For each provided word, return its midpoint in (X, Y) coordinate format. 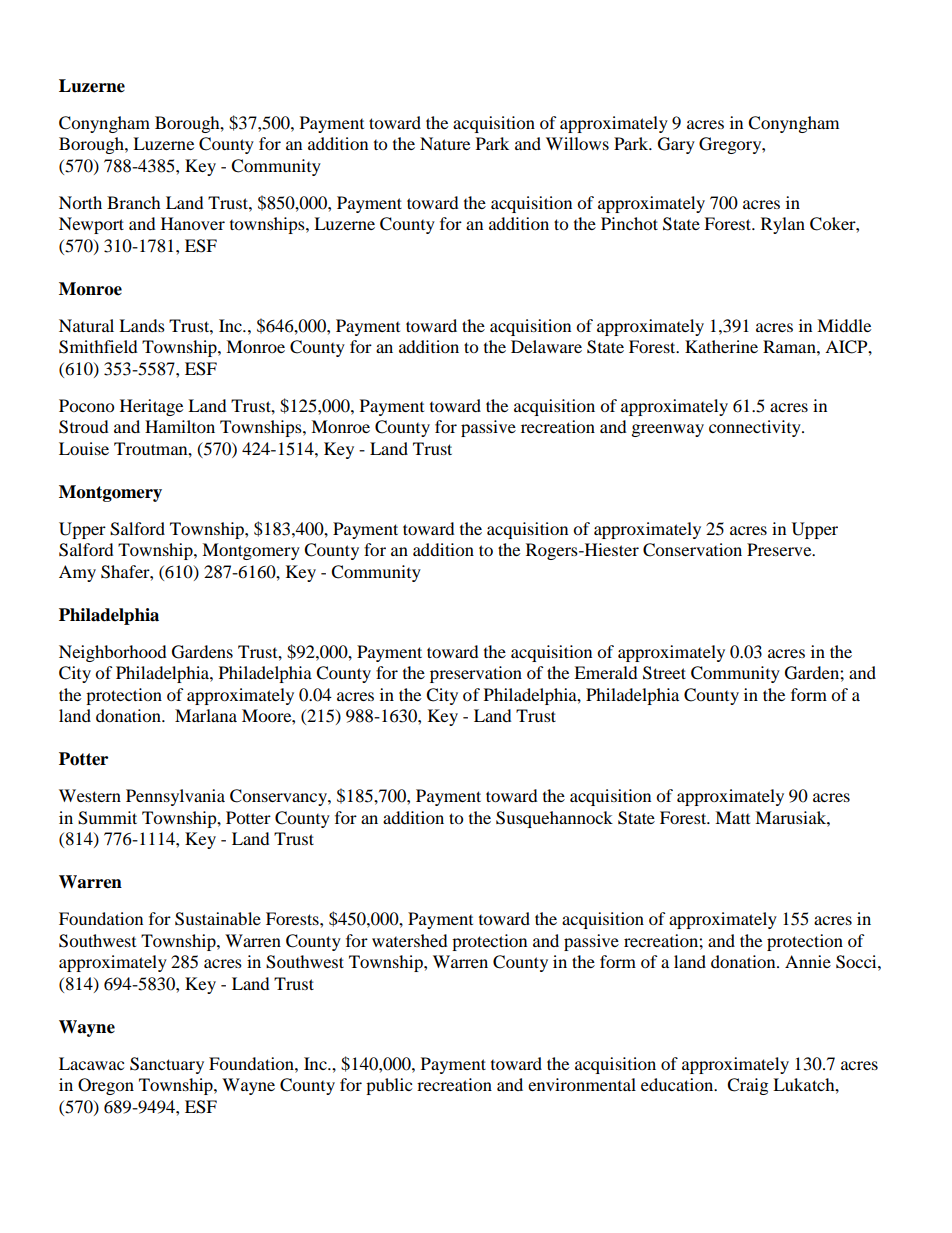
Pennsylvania (175, 797)
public (389, 1086)
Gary (676, 145)
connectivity (756, 428)
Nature (445, 143)
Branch (134, 202)
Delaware (546, 346)
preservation (476, 674)
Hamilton (180, 426)
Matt (732, 817)
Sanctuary (167, 1065)
